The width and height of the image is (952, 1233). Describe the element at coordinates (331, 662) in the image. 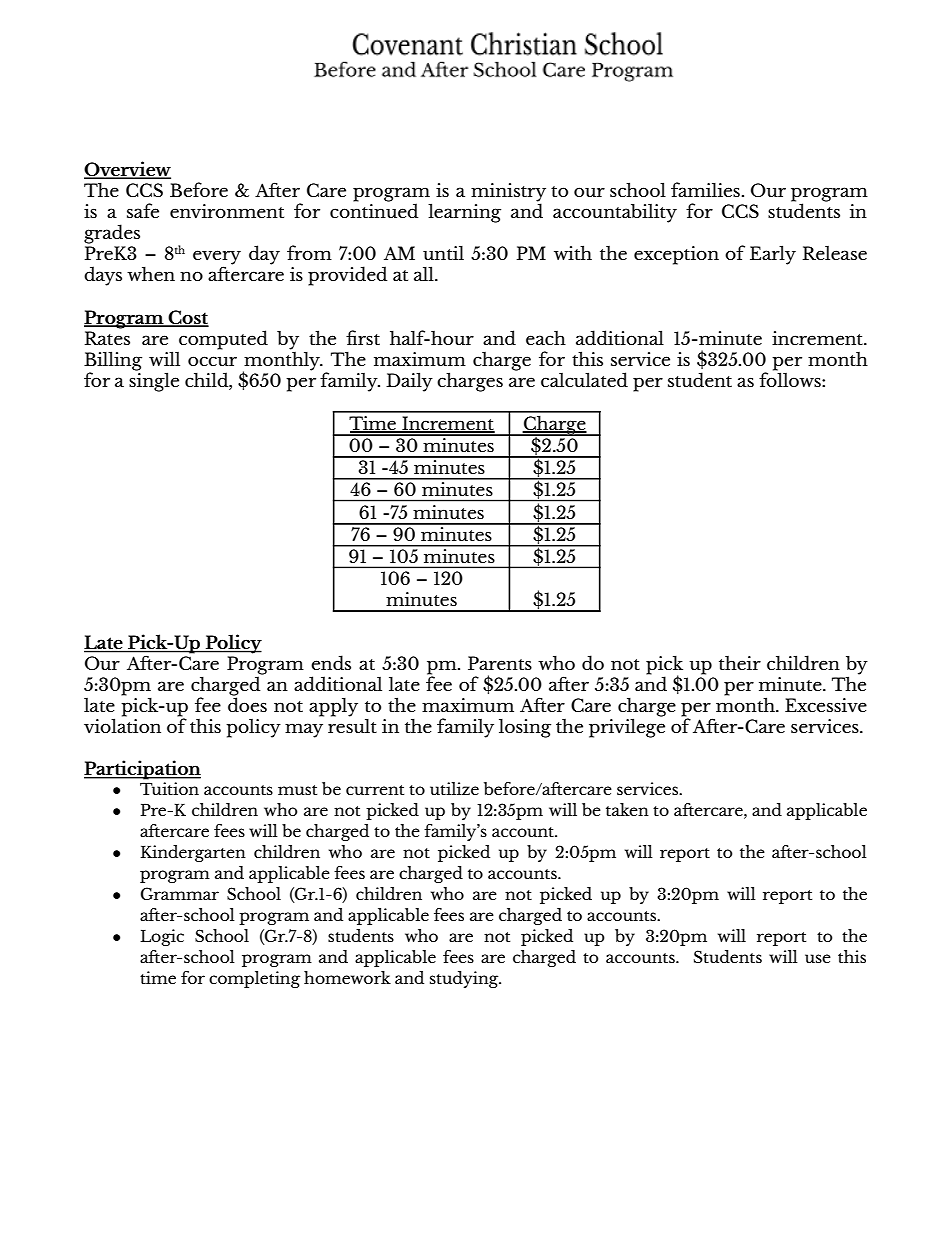

I see `ends` at that location.
